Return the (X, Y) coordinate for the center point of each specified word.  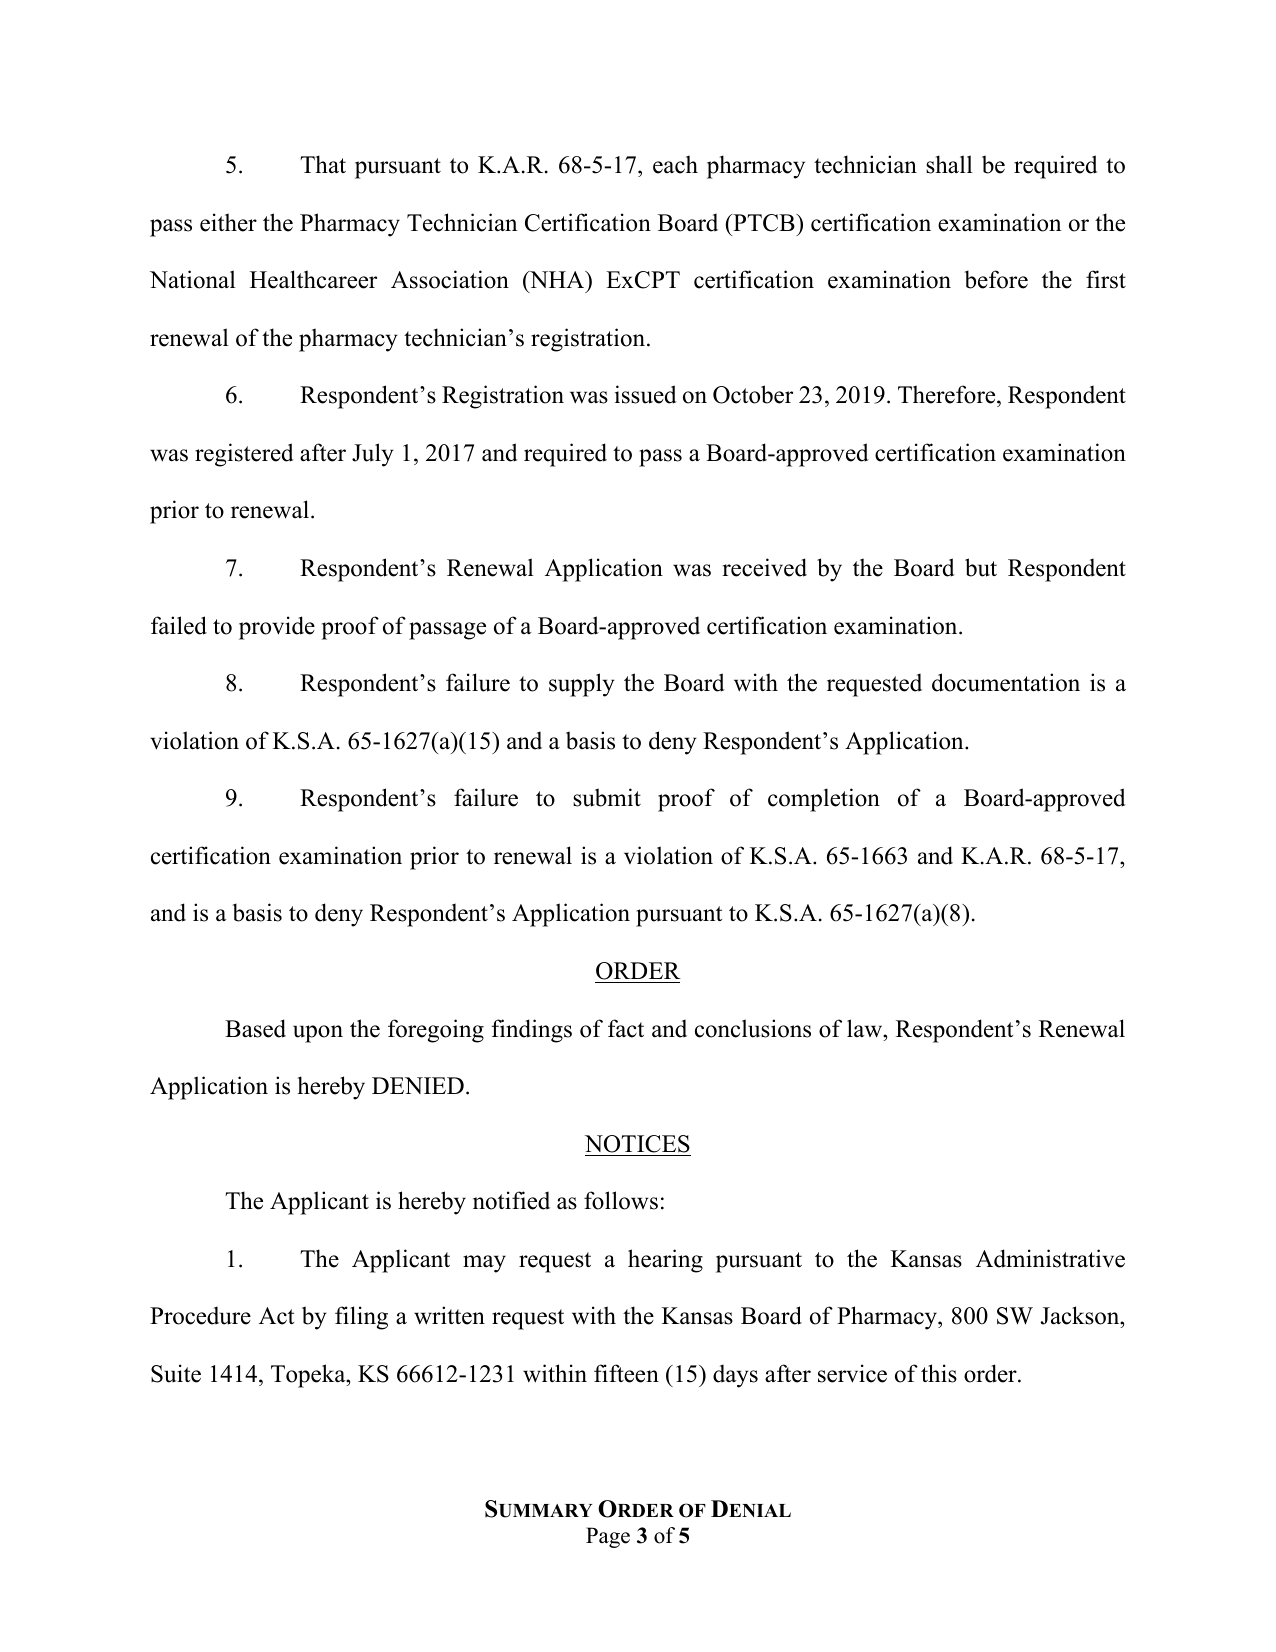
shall (949, 164)
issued (646, 394)
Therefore (948, 396)
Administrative (1050, 1258)
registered (244, 455)
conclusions (753, 1028)
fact (626, 1028)
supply (582, 685)
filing (361, 1318)
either (228, 222)
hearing (665, 1261)
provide (277, 628)
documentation (1006, 682)
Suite (176, 1373)
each (675, 164)
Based (255, 1028)
